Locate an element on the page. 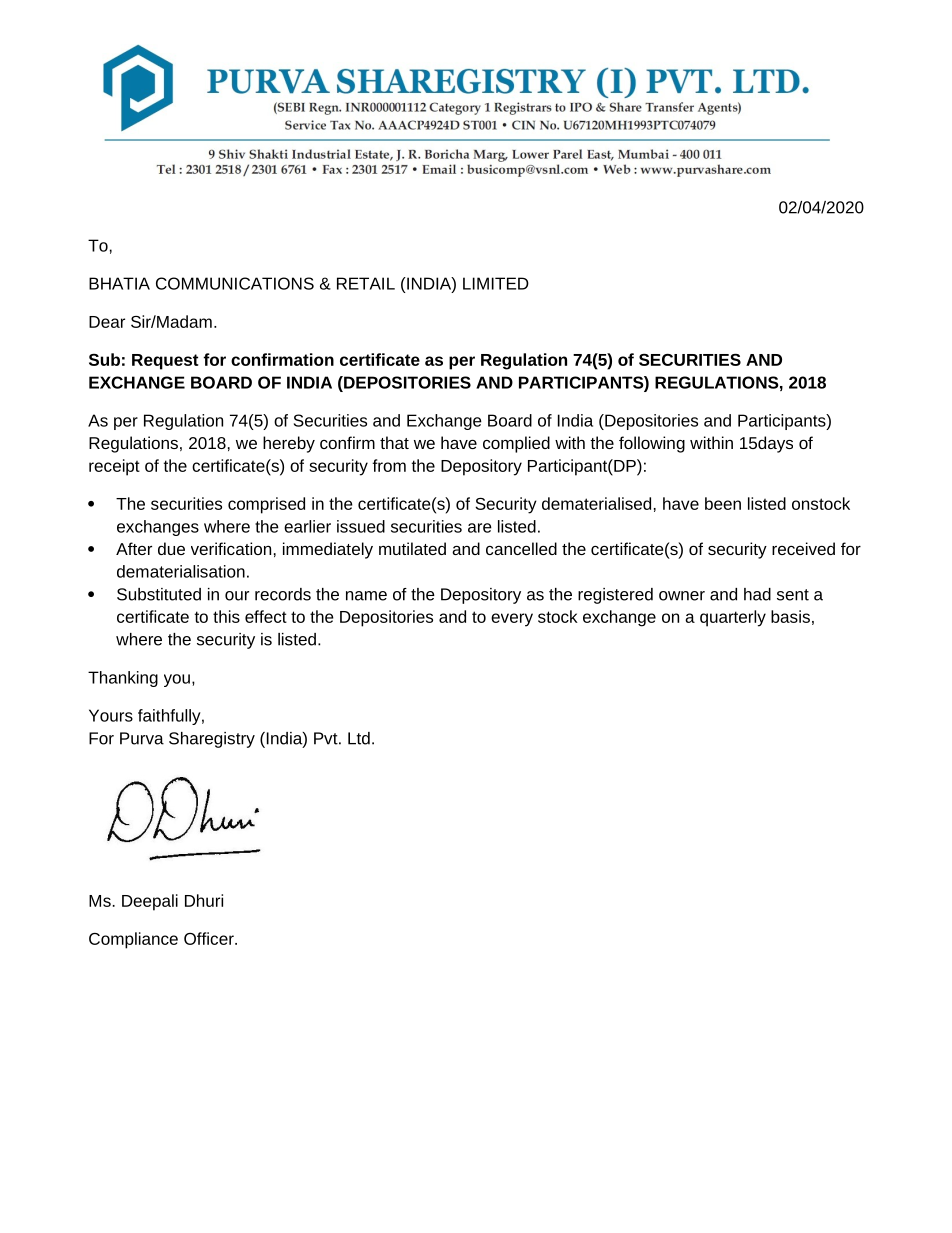 The image size is (952, 1233). LIMITED is located at coordinates (496, 283).
